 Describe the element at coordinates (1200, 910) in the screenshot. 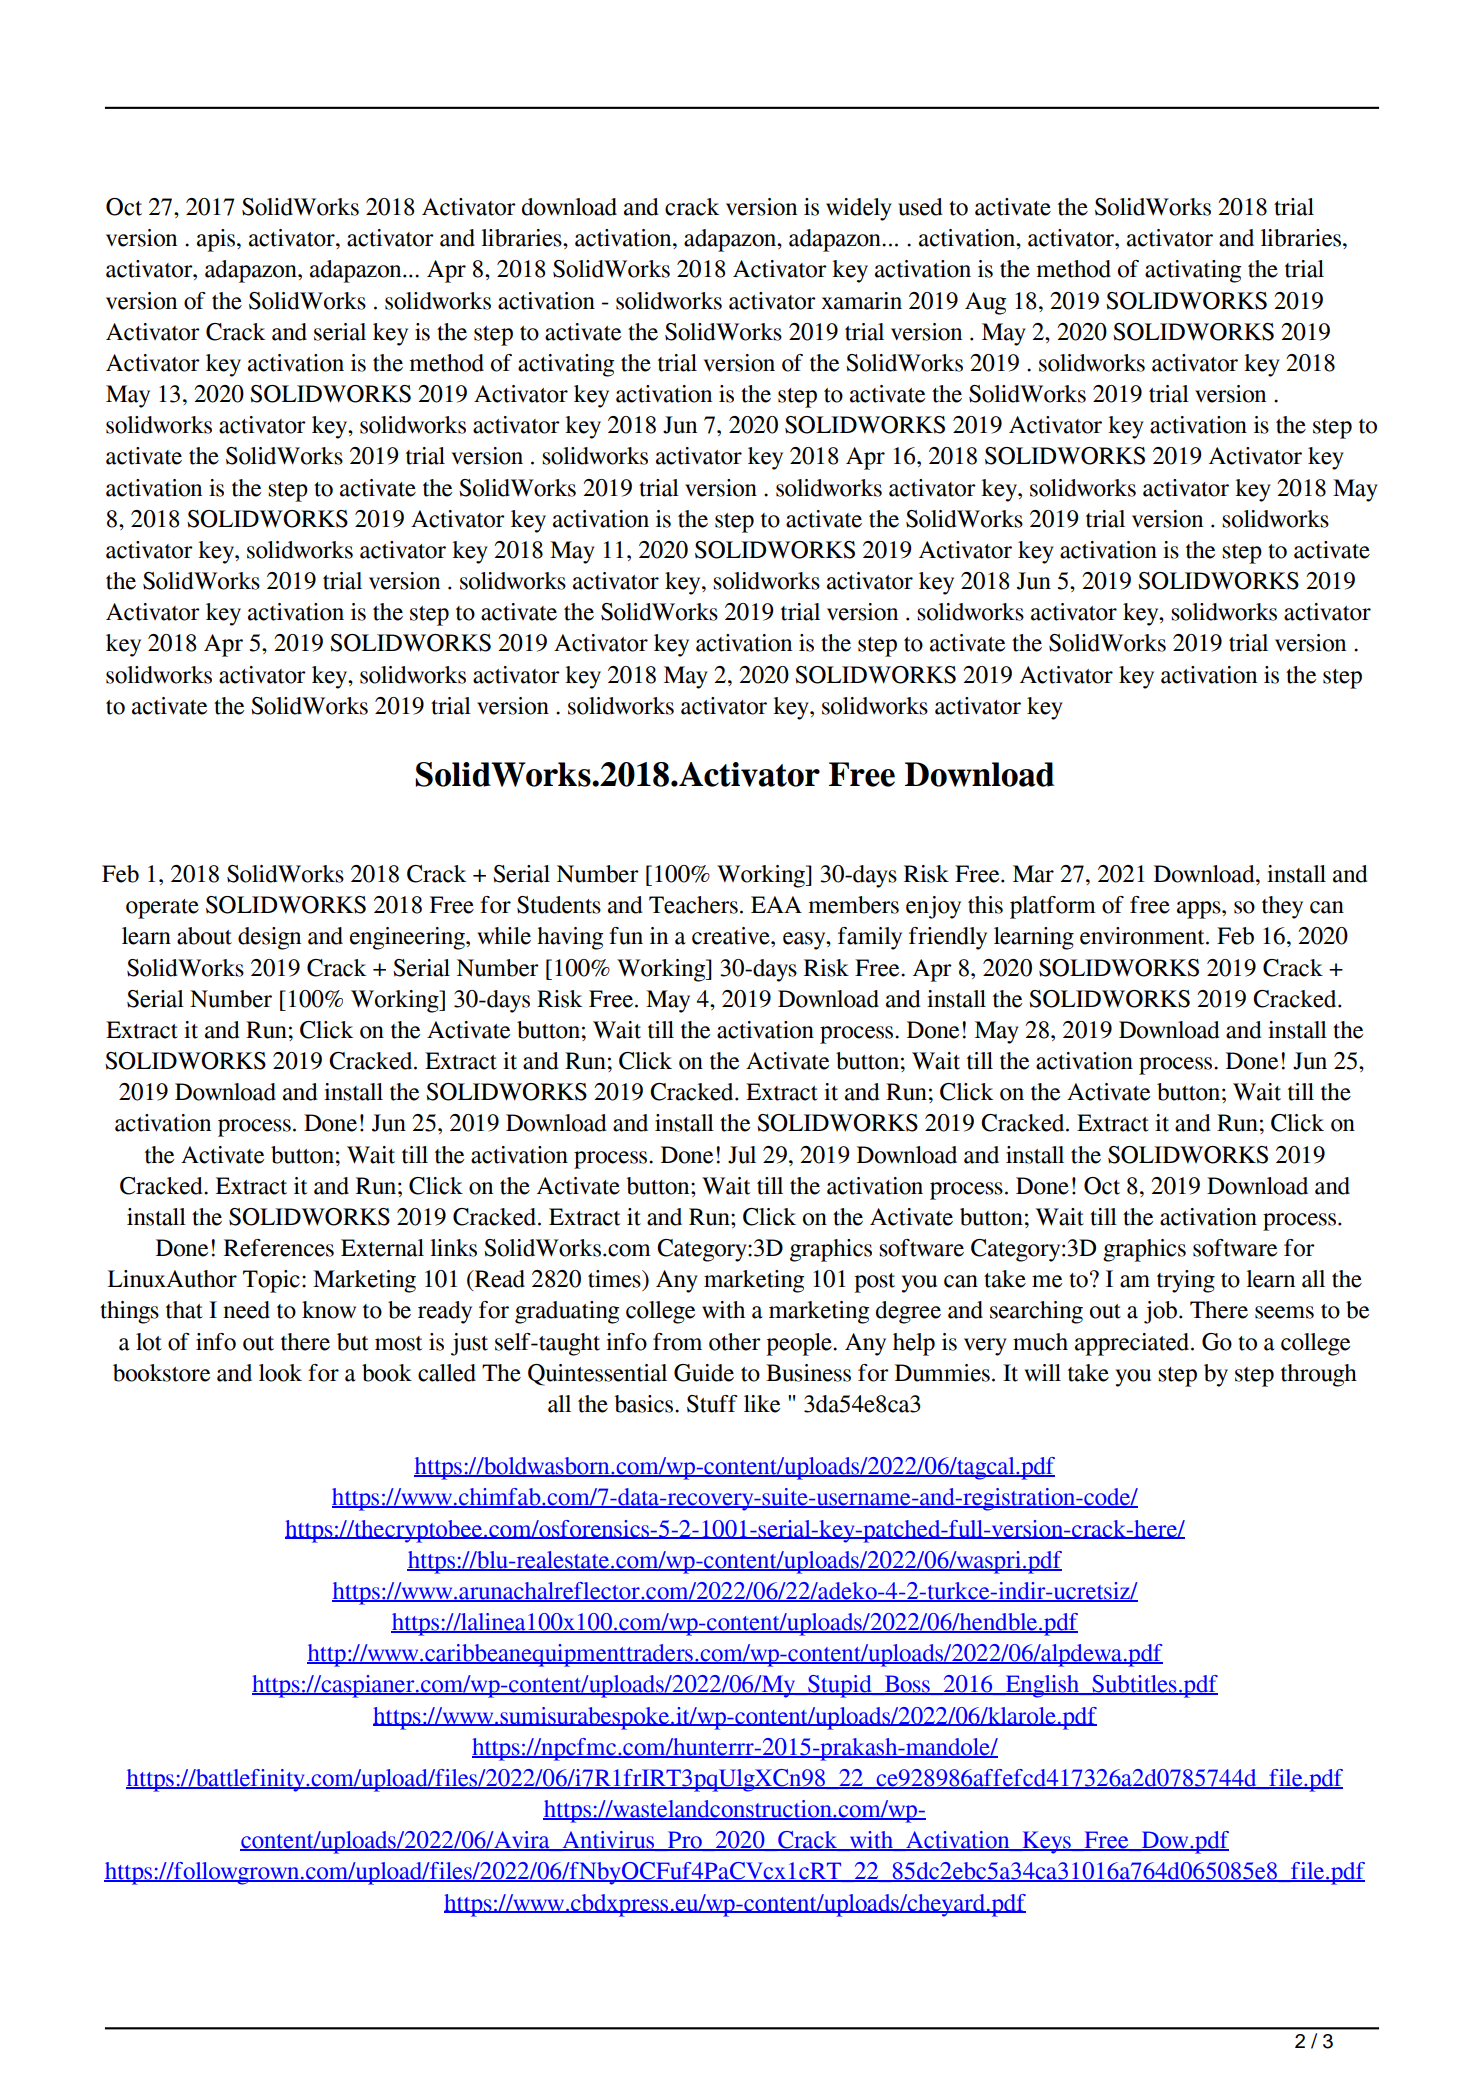

I see `apps` at that location.
